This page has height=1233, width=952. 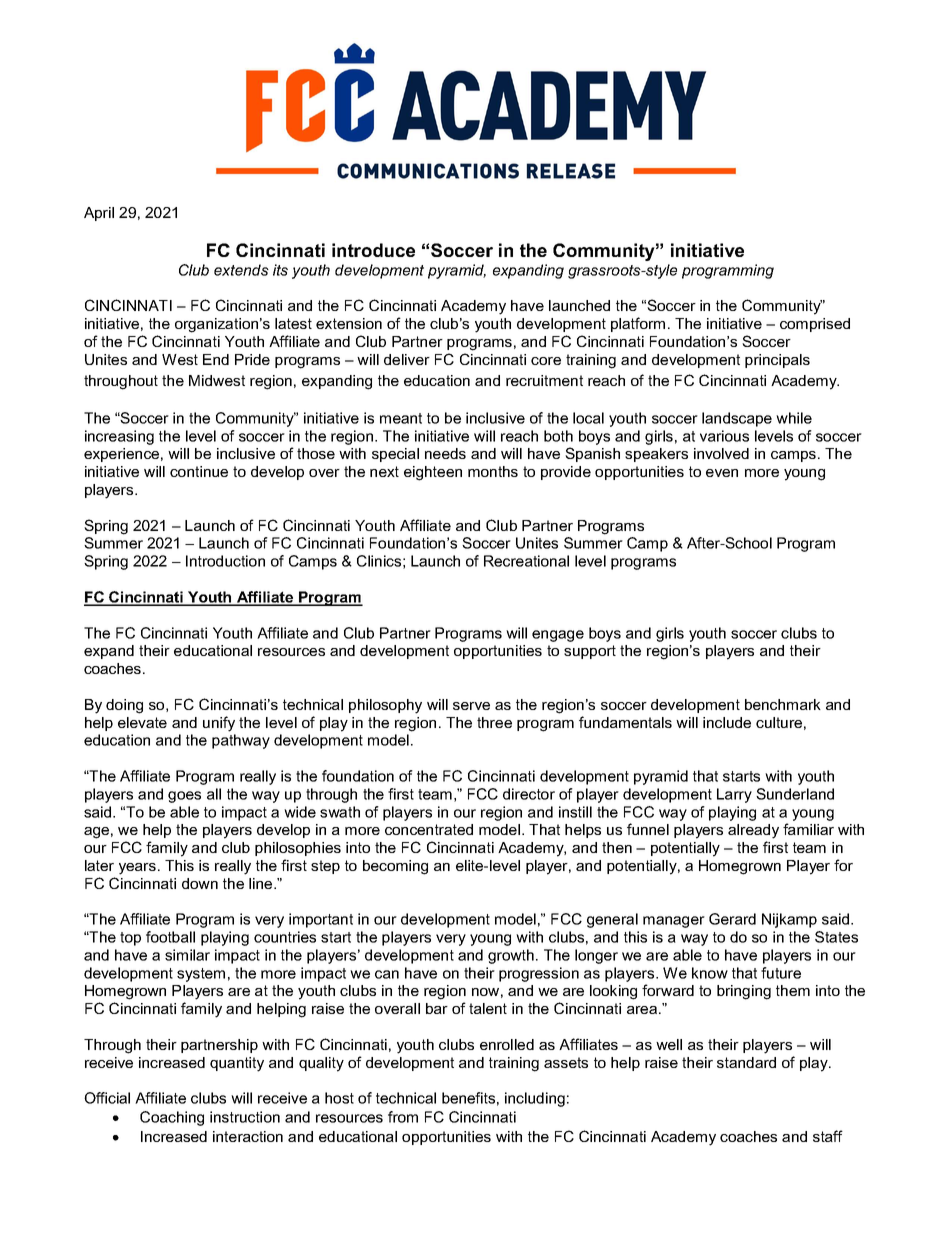 I want to click on extends, so click(x=241, y=270).
